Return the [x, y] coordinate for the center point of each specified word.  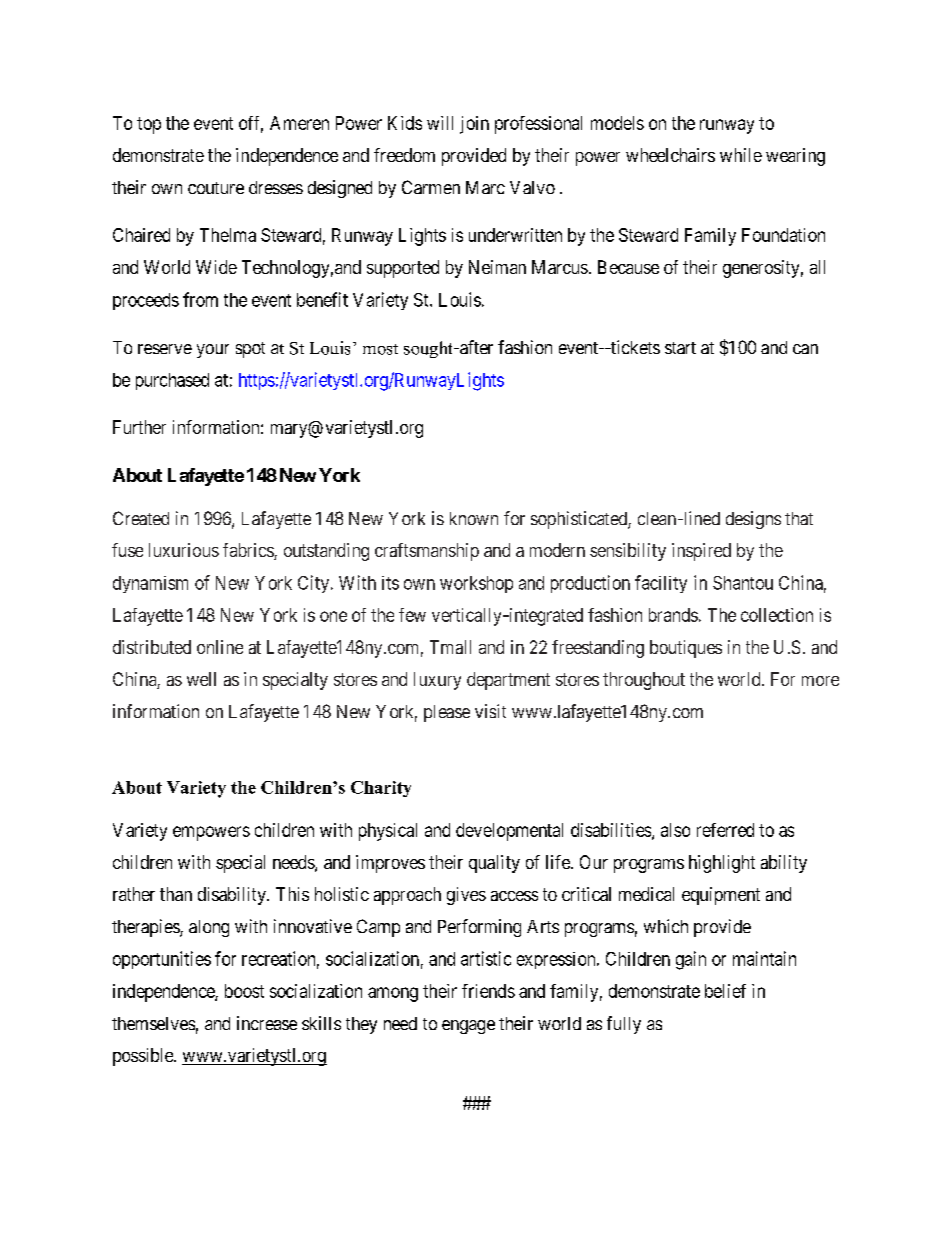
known [474, 518]
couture [216, 188]
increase [267, 1023]
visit [490, 711]
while [741, 155]
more [820, 681]
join [474, 125]
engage [468, 1027]
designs [753, 520]
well [201, 679]
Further [139, 427]
